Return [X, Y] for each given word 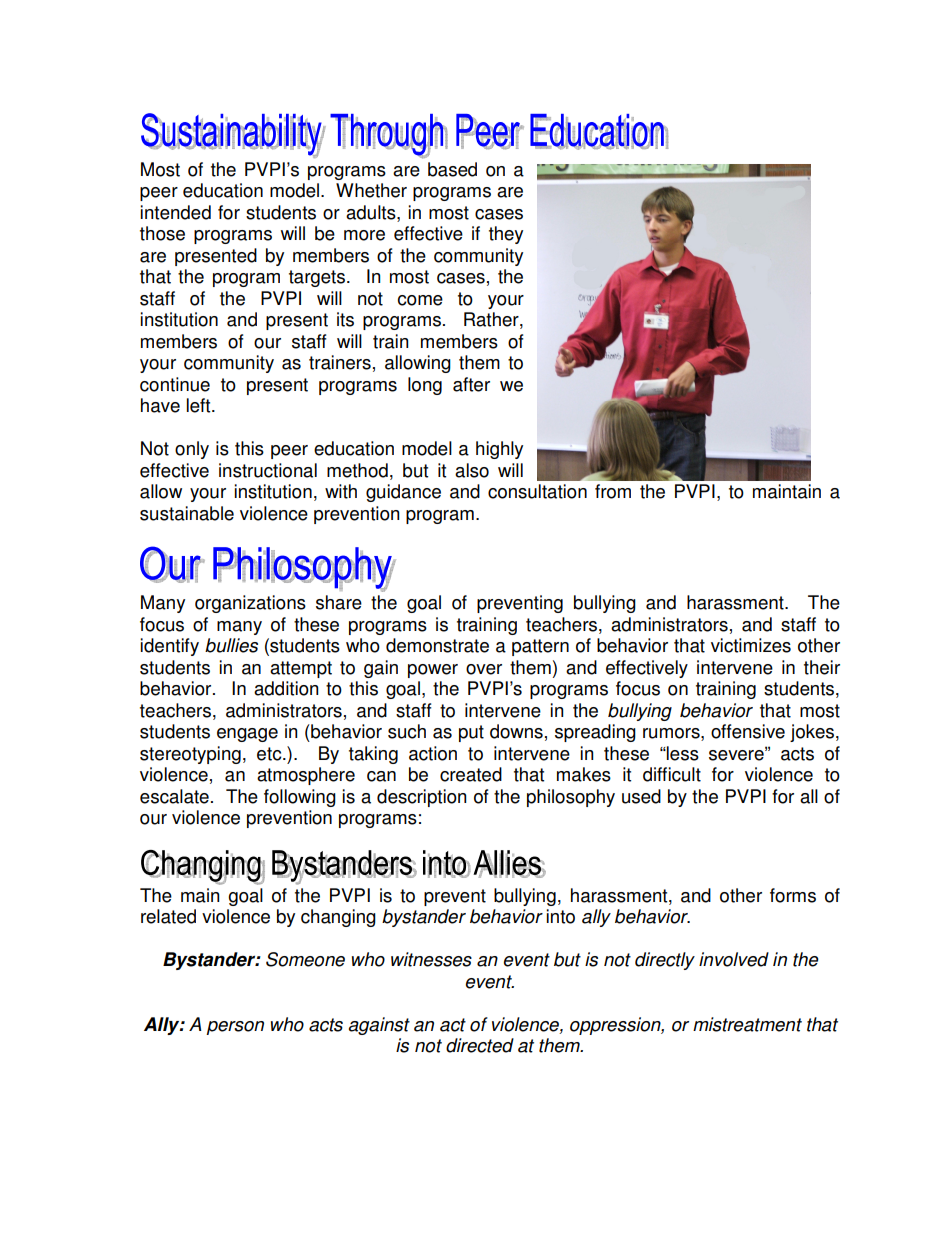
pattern [540, 647]
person [235, 1028]
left [200, 405]
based [452, 169]
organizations [250, 604]
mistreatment [747, 1024]
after [471, 384]
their [822, 667]
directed [480, 1045]
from [613, 491]
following [300, 798]
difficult [672, 774]
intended [175, 212]
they [506, 235]
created [471, 774]
